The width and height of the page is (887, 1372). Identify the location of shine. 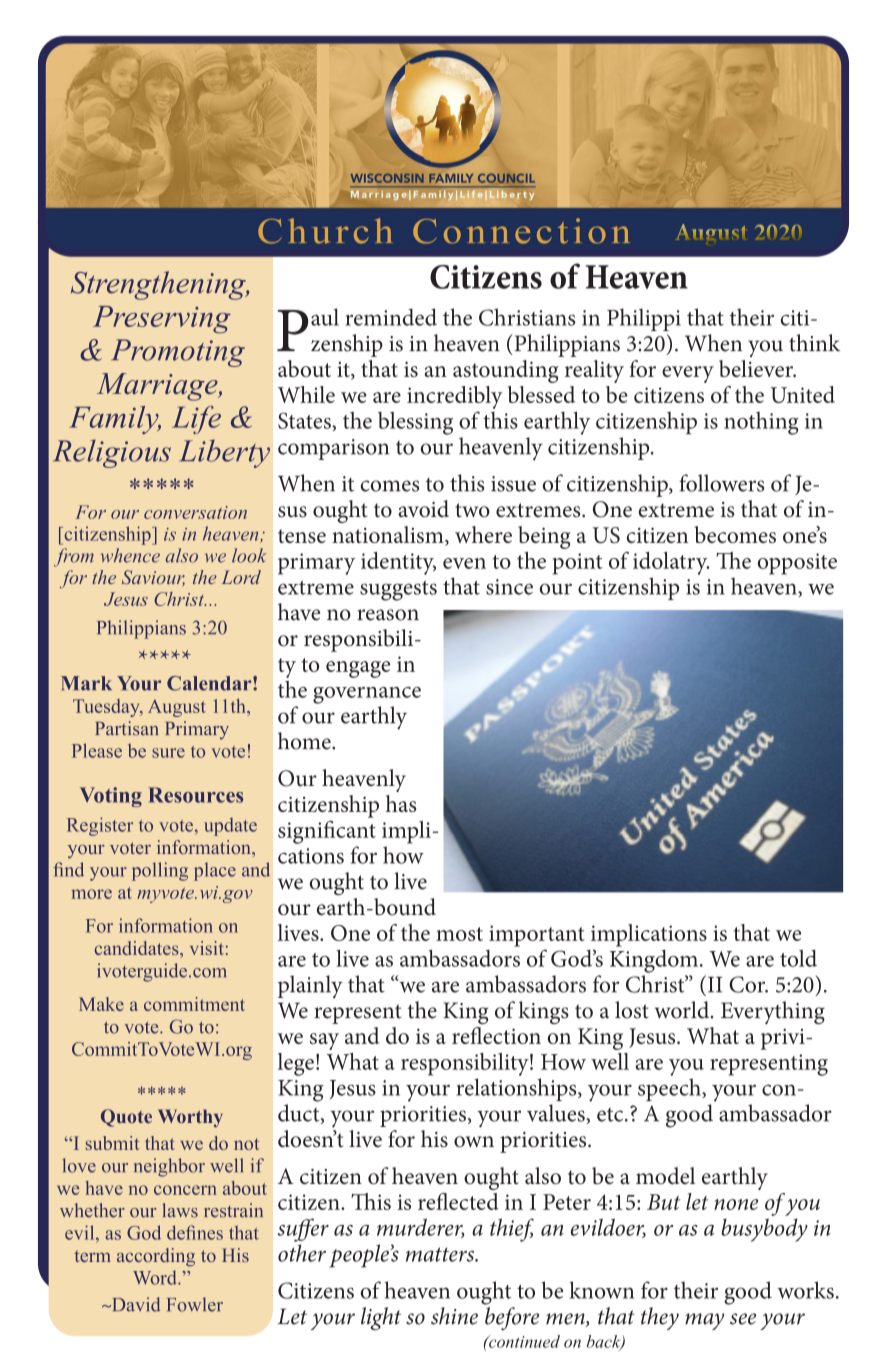
(454, 1316).
